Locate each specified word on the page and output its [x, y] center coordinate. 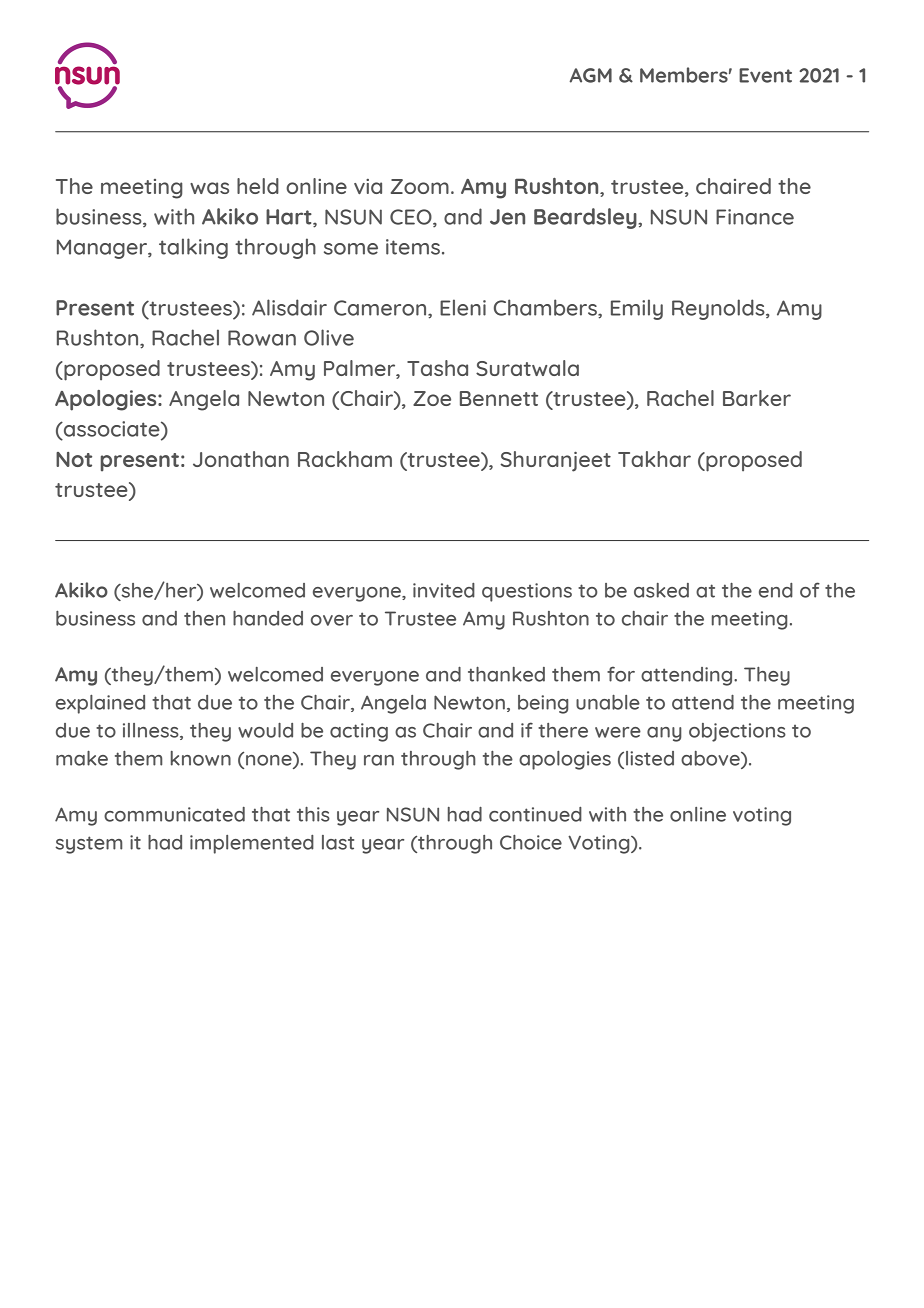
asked [661, 590]
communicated [174, 814]
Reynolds [719, 309]
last [338, 842]
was [209, 188]
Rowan [262, 338]
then [204, 618]
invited [444, 590]
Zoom [420, 186]
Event [765, 75]
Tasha [437, 368]
